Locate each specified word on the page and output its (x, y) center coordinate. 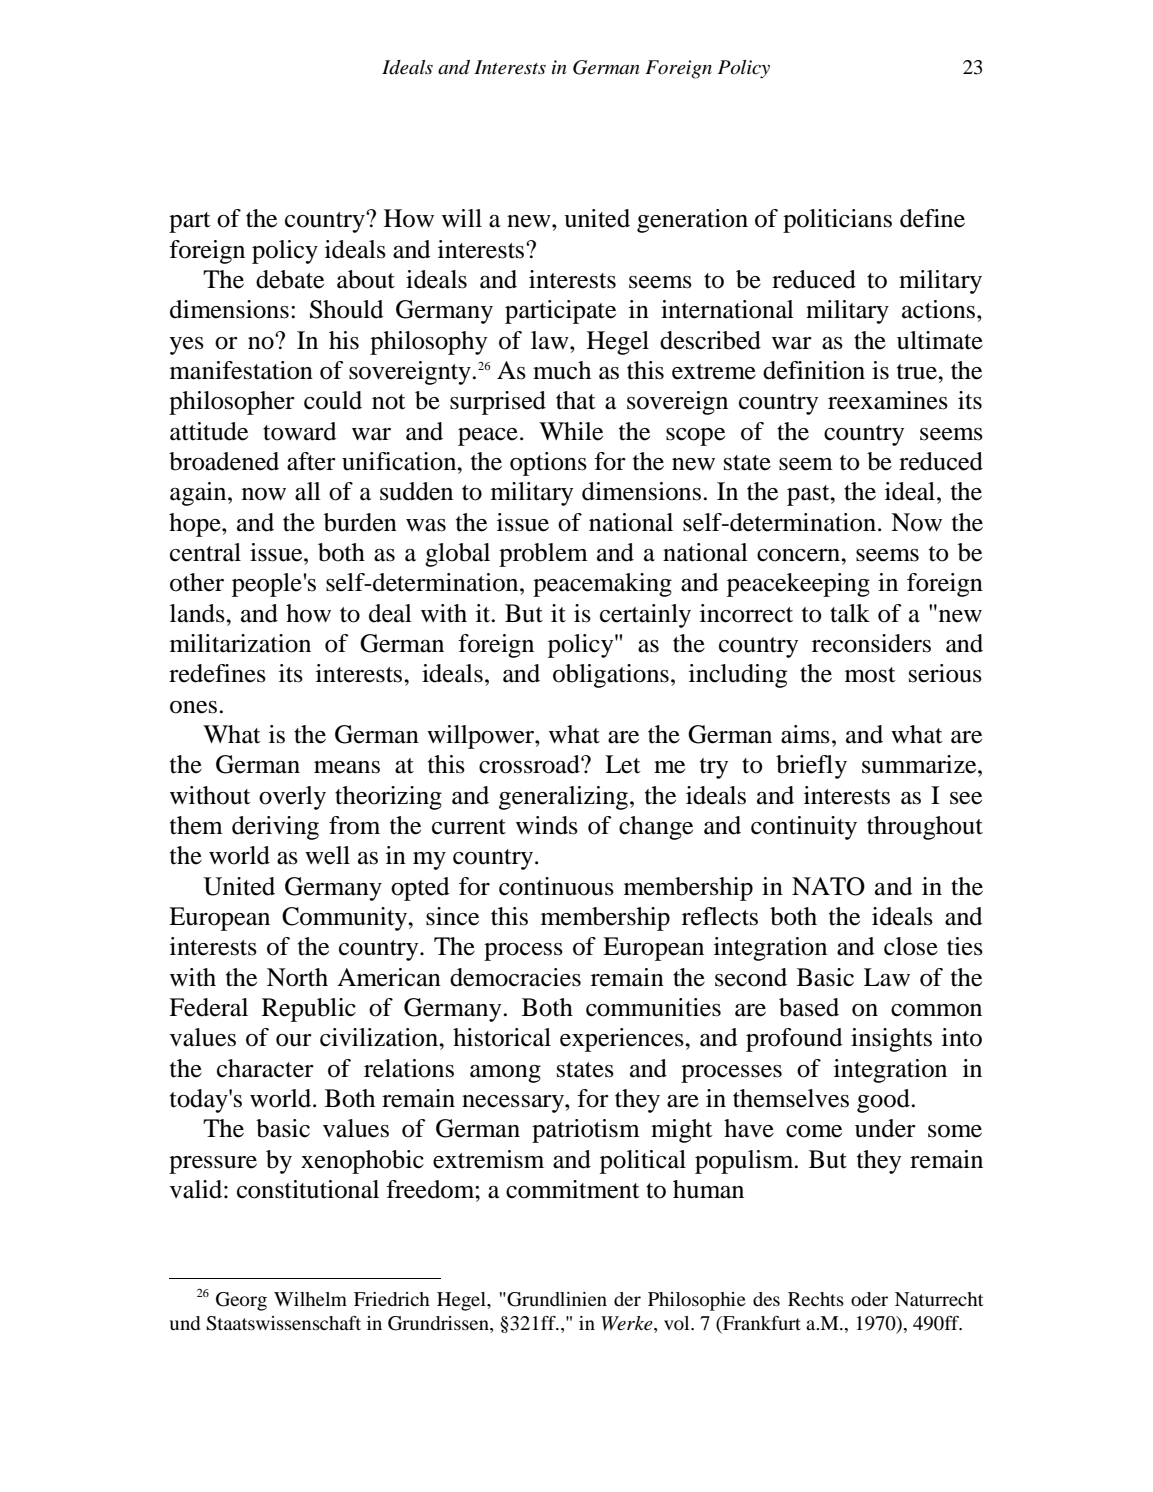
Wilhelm (310, 1299)
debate (290, 279)
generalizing (563, 798)
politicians (837, 221)
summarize (920, 764)
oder (869, 1299)
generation (692, 221)
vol (678, 1323)
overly (292, 798)
